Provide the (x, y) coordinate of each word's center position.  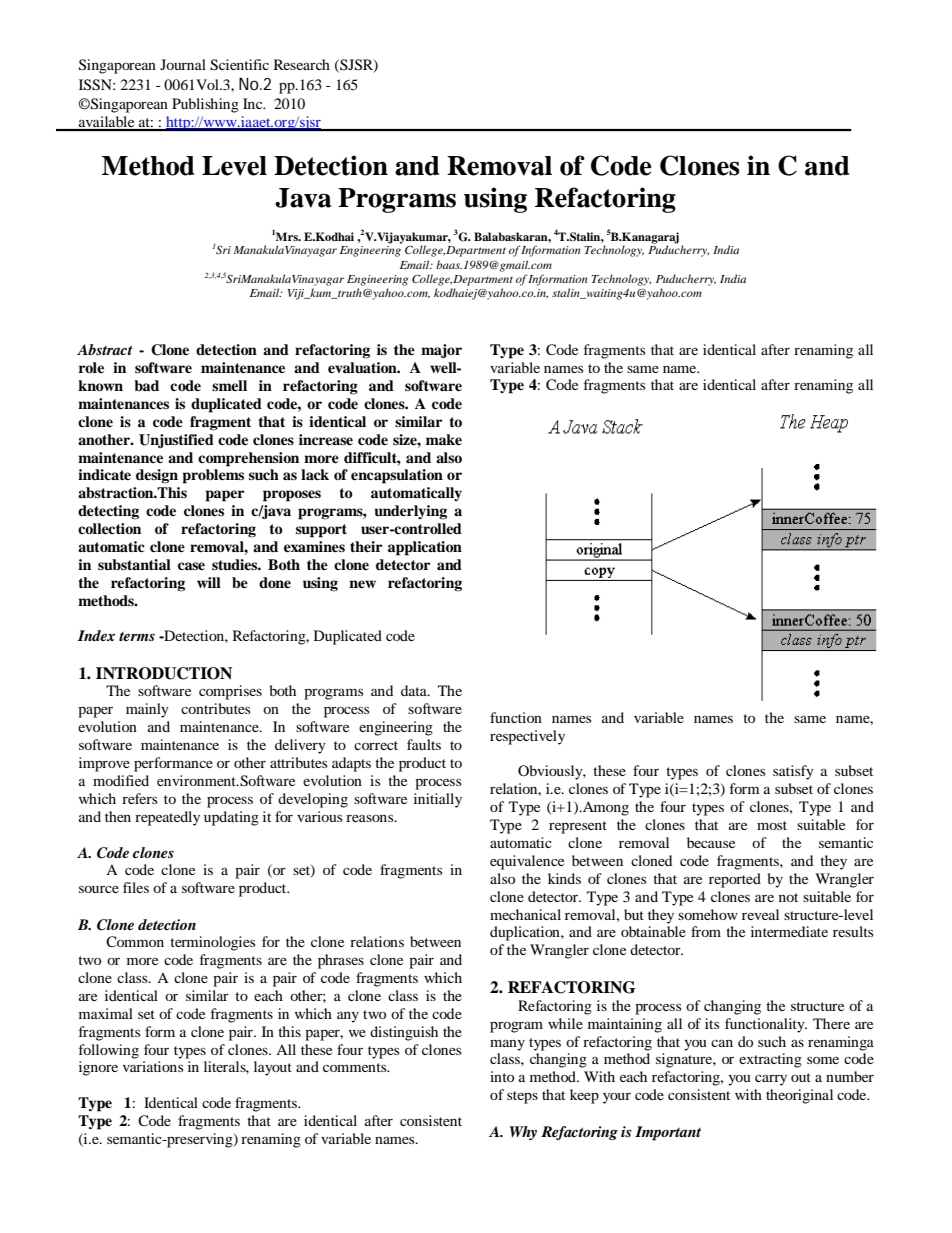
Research (302, 64)
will (209, 582)
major (441, 351)
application (425, 548)
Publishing (205, 105)
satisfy (793, 772)
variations (153, 1066)
